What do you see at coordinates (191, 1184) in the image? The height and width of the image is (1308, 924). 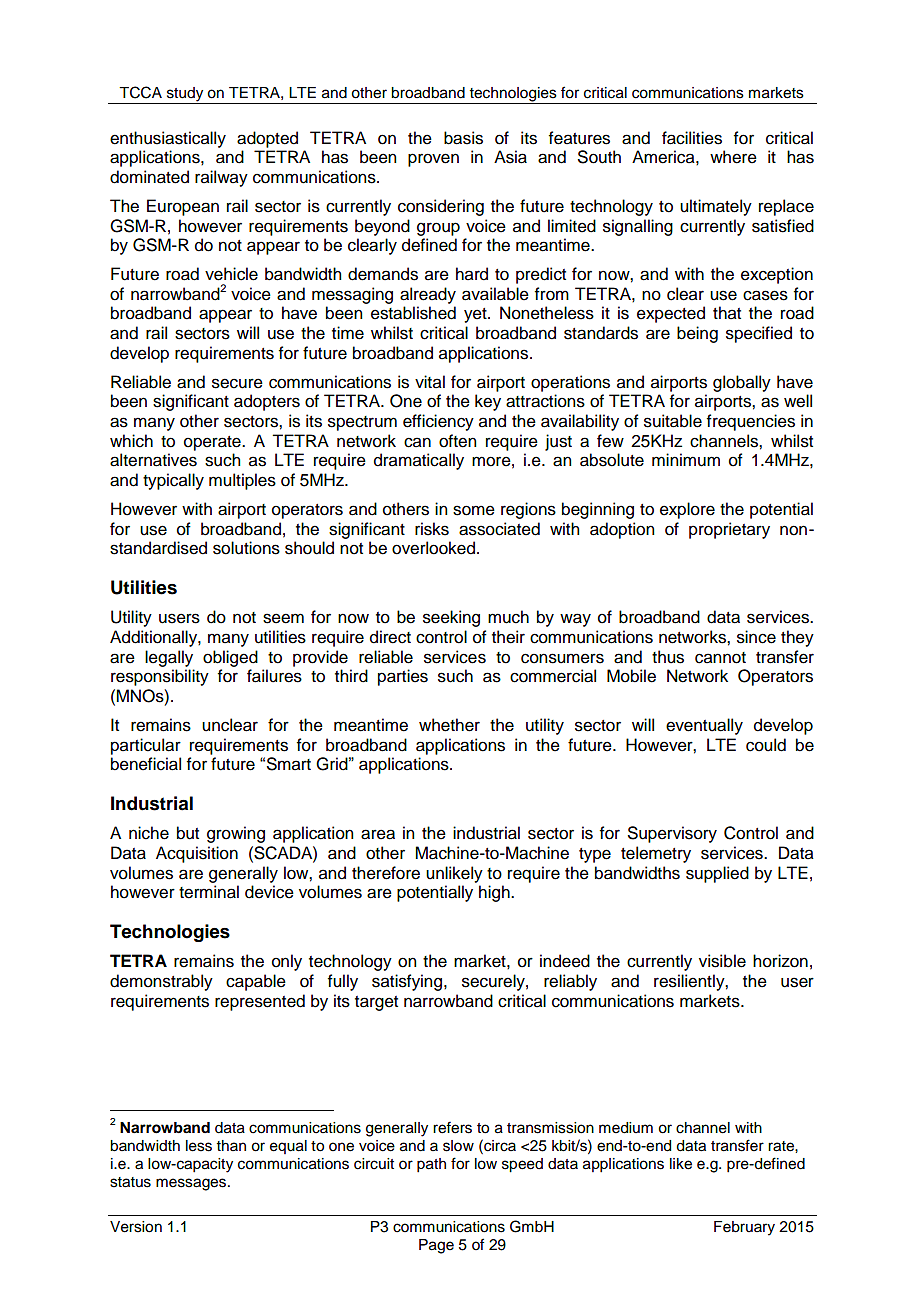 I see `messages` at bounding box center [191, 1184].
